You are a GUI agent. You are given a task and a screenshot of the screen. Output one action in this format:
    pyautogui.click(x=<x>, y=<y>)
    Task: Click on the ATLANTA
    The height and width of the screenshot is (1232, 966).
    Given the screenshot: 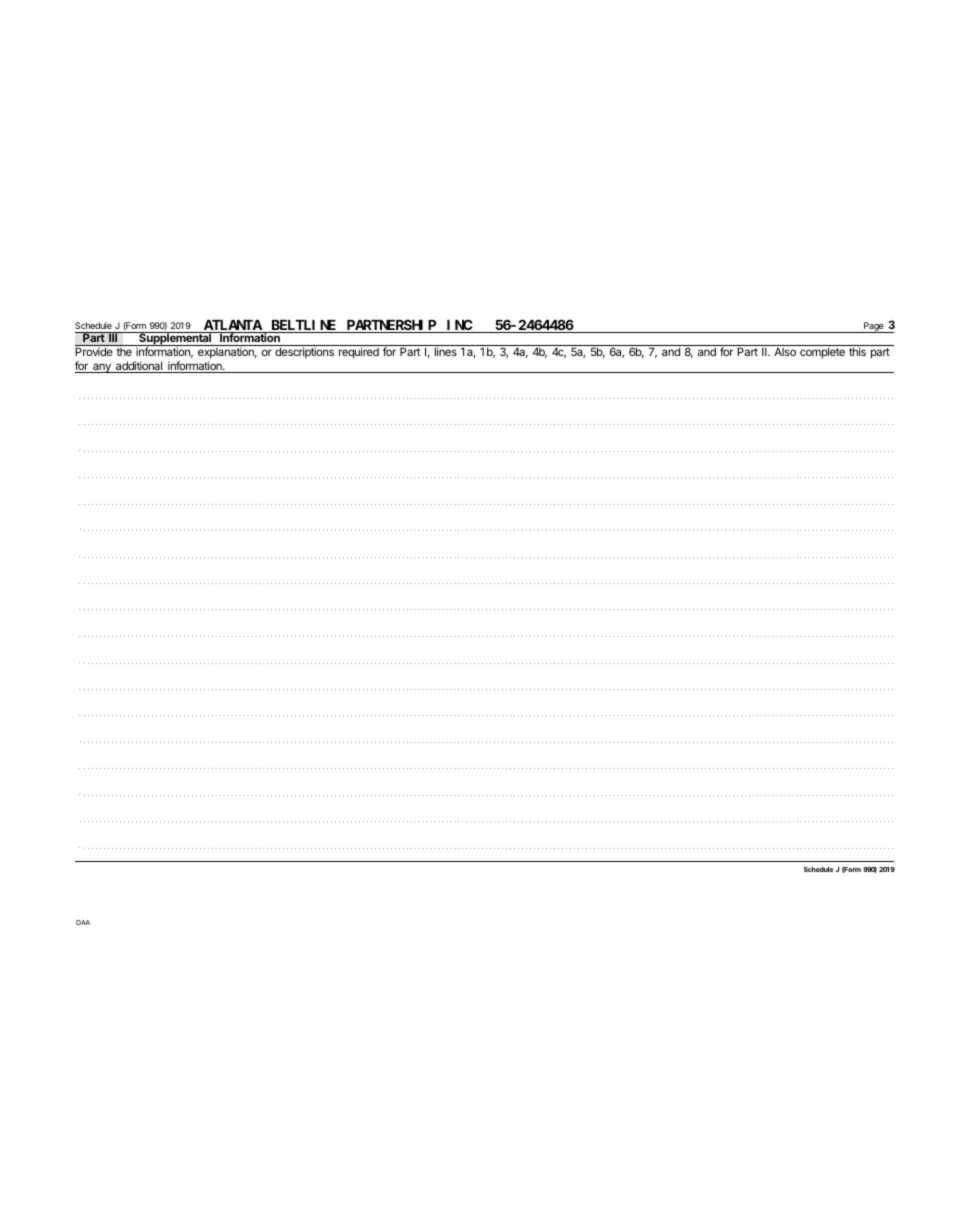 What is the action you would take?
    pyautogui.click(x=232, y=326)
